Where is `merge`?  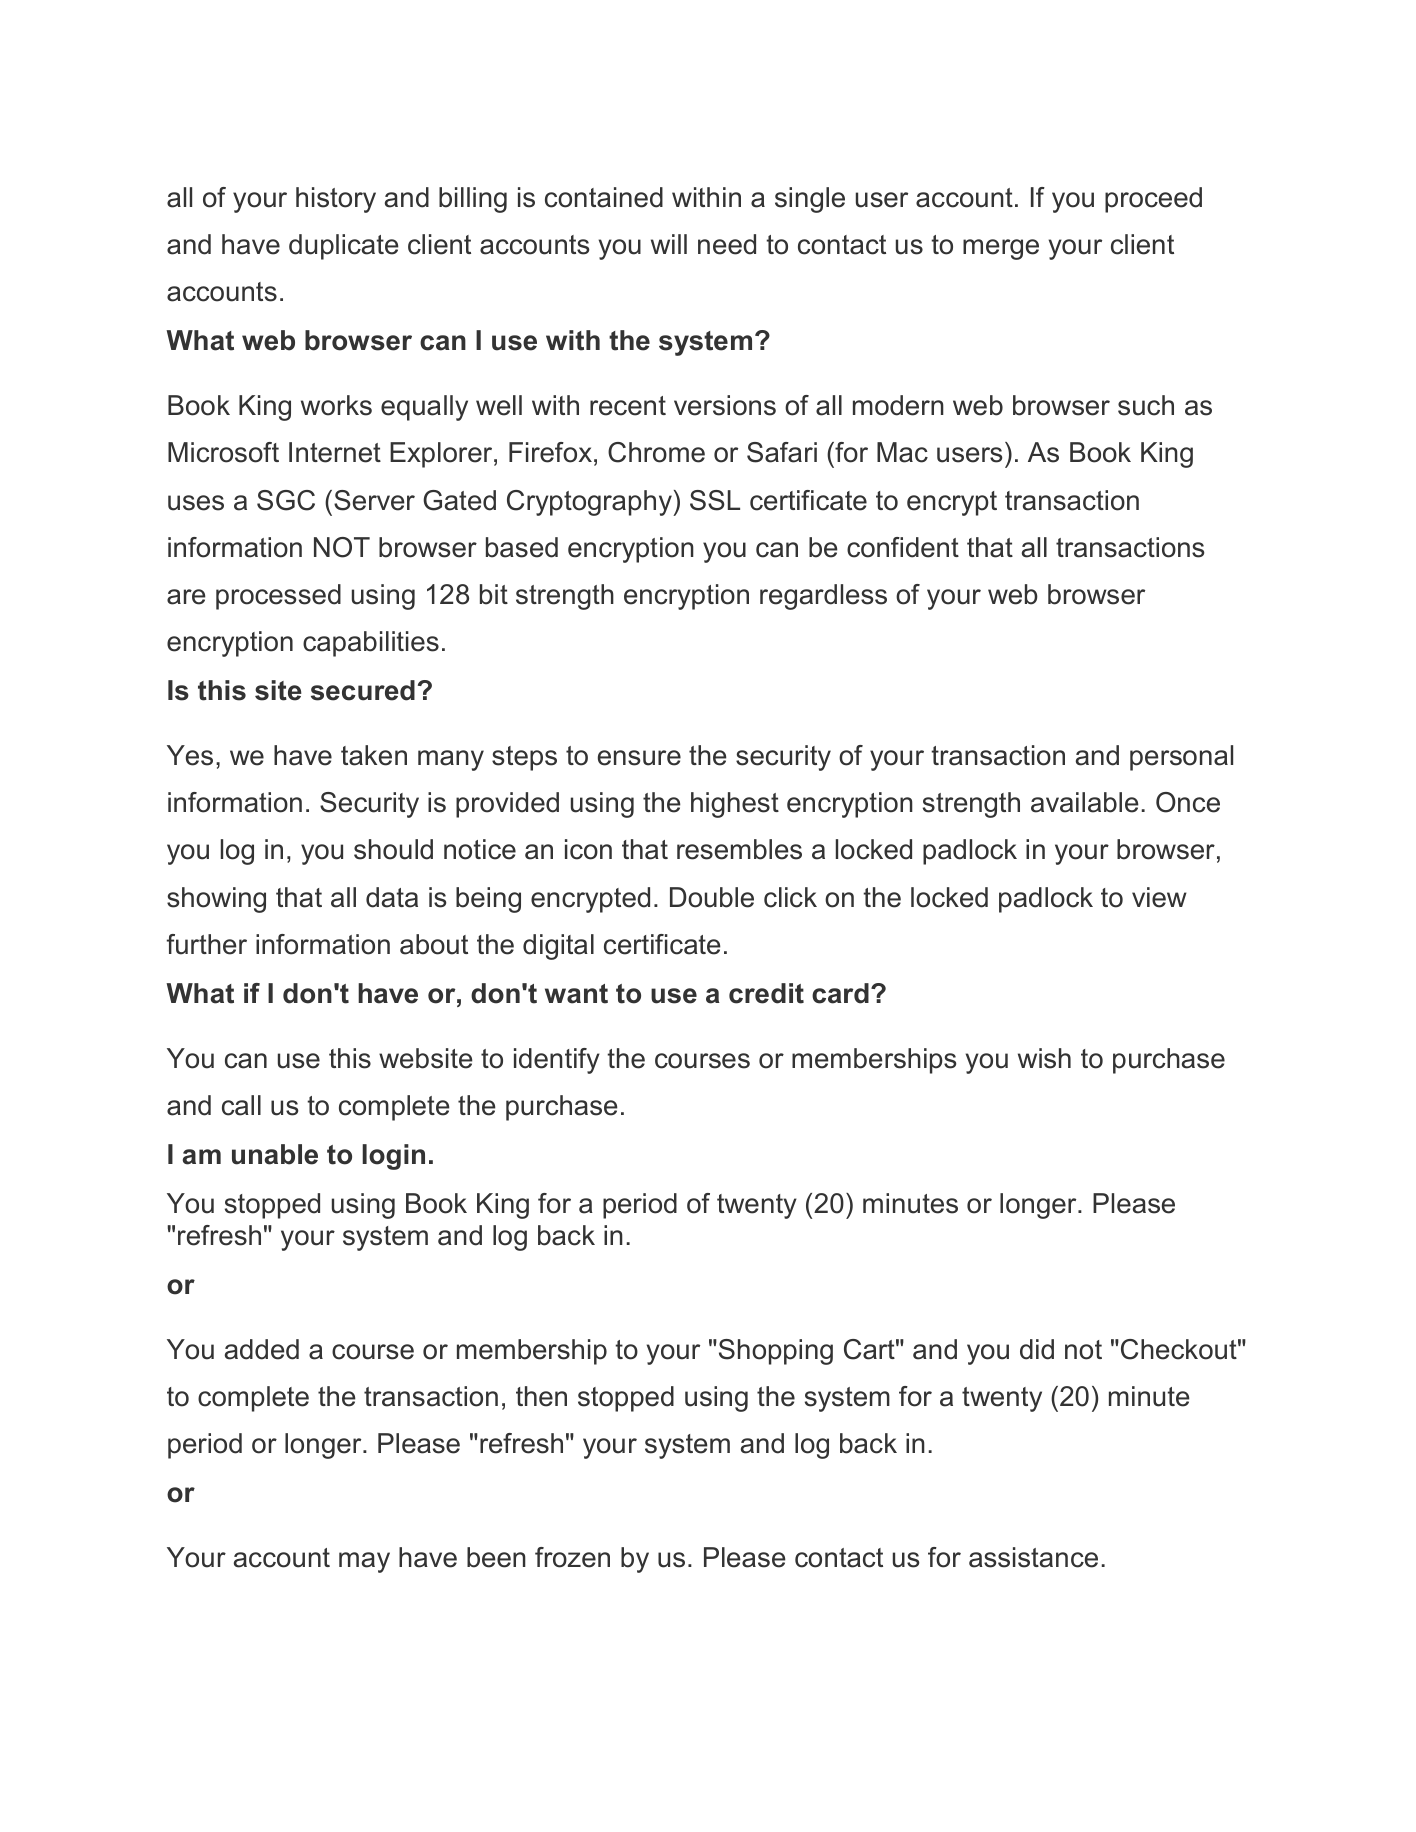 merge is located at coordinates (1001, 249).
